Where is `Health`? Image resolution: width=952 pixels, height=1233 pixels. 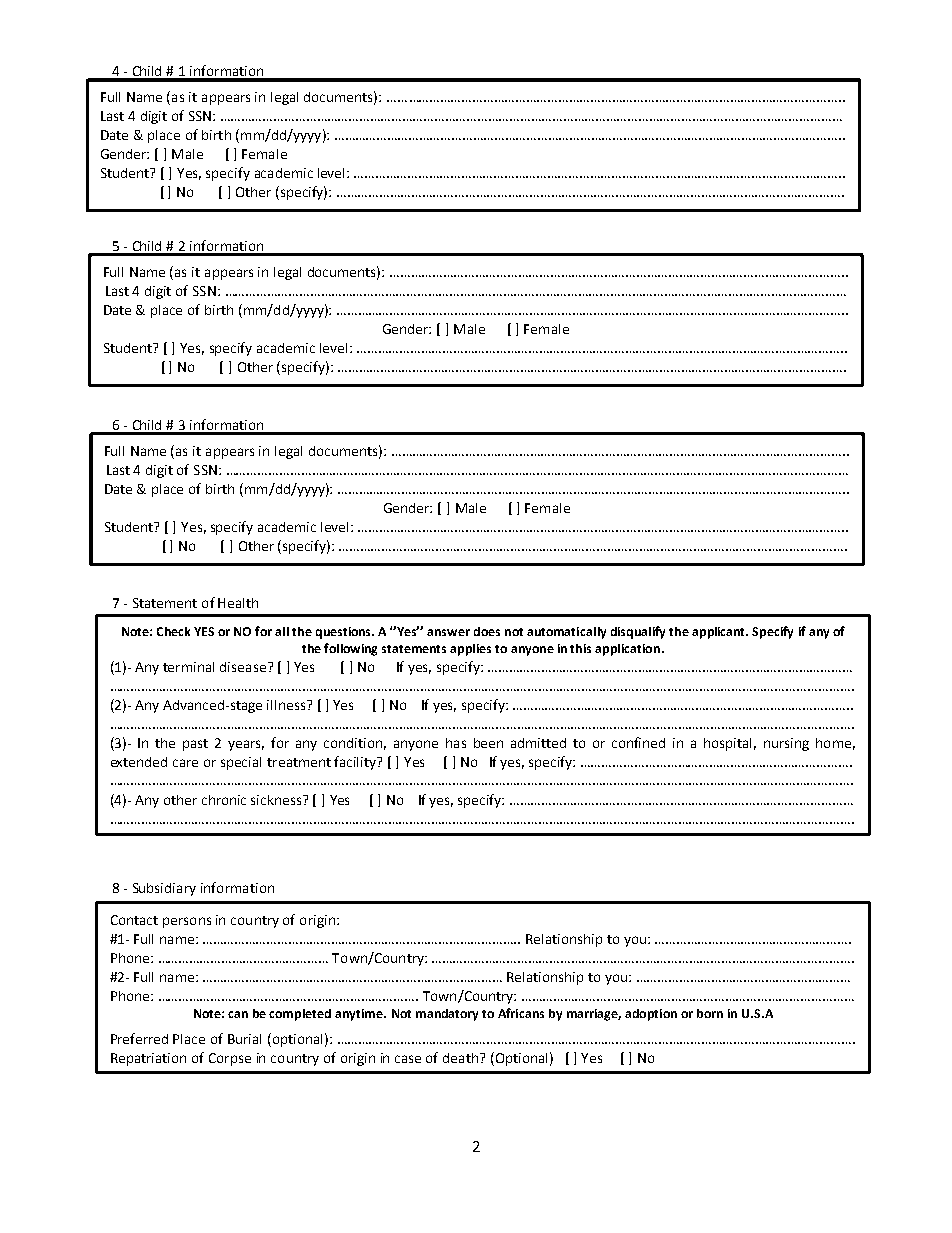 Health is located at coordinates (238, 603).
